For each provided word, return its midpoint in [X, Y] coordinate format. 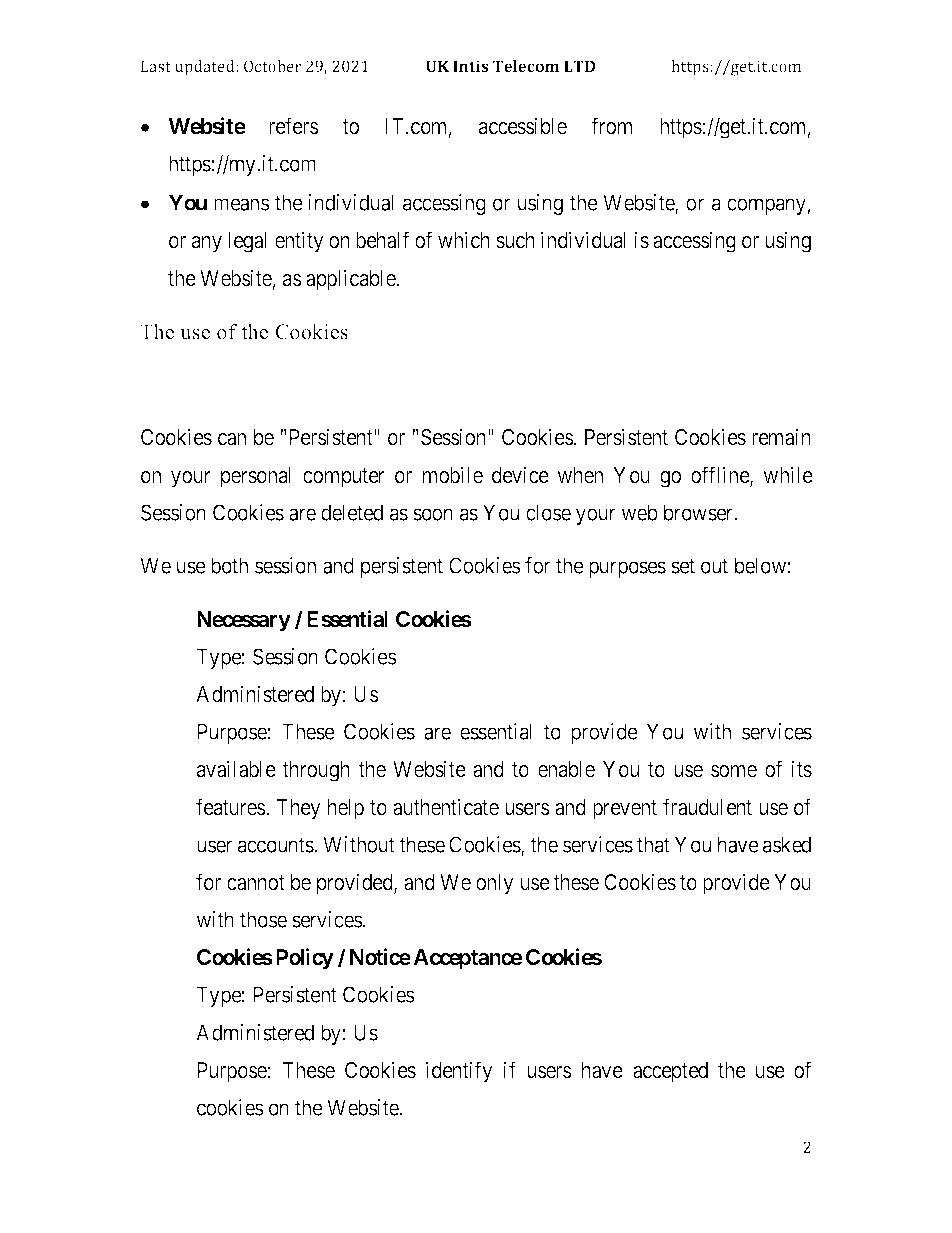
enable [566, 769]
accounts [276, 845]
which [464, 240]
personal [256, 477]
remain [781, 437]
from [611, 126]
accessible [523, 126]
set [683, 566]
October [273, 66]
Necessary [244, 621]
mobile [453, 475]
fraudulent [707, 807]
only [495, 884]
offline [721, 476]
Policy [305, 959]
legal [247, 242]
